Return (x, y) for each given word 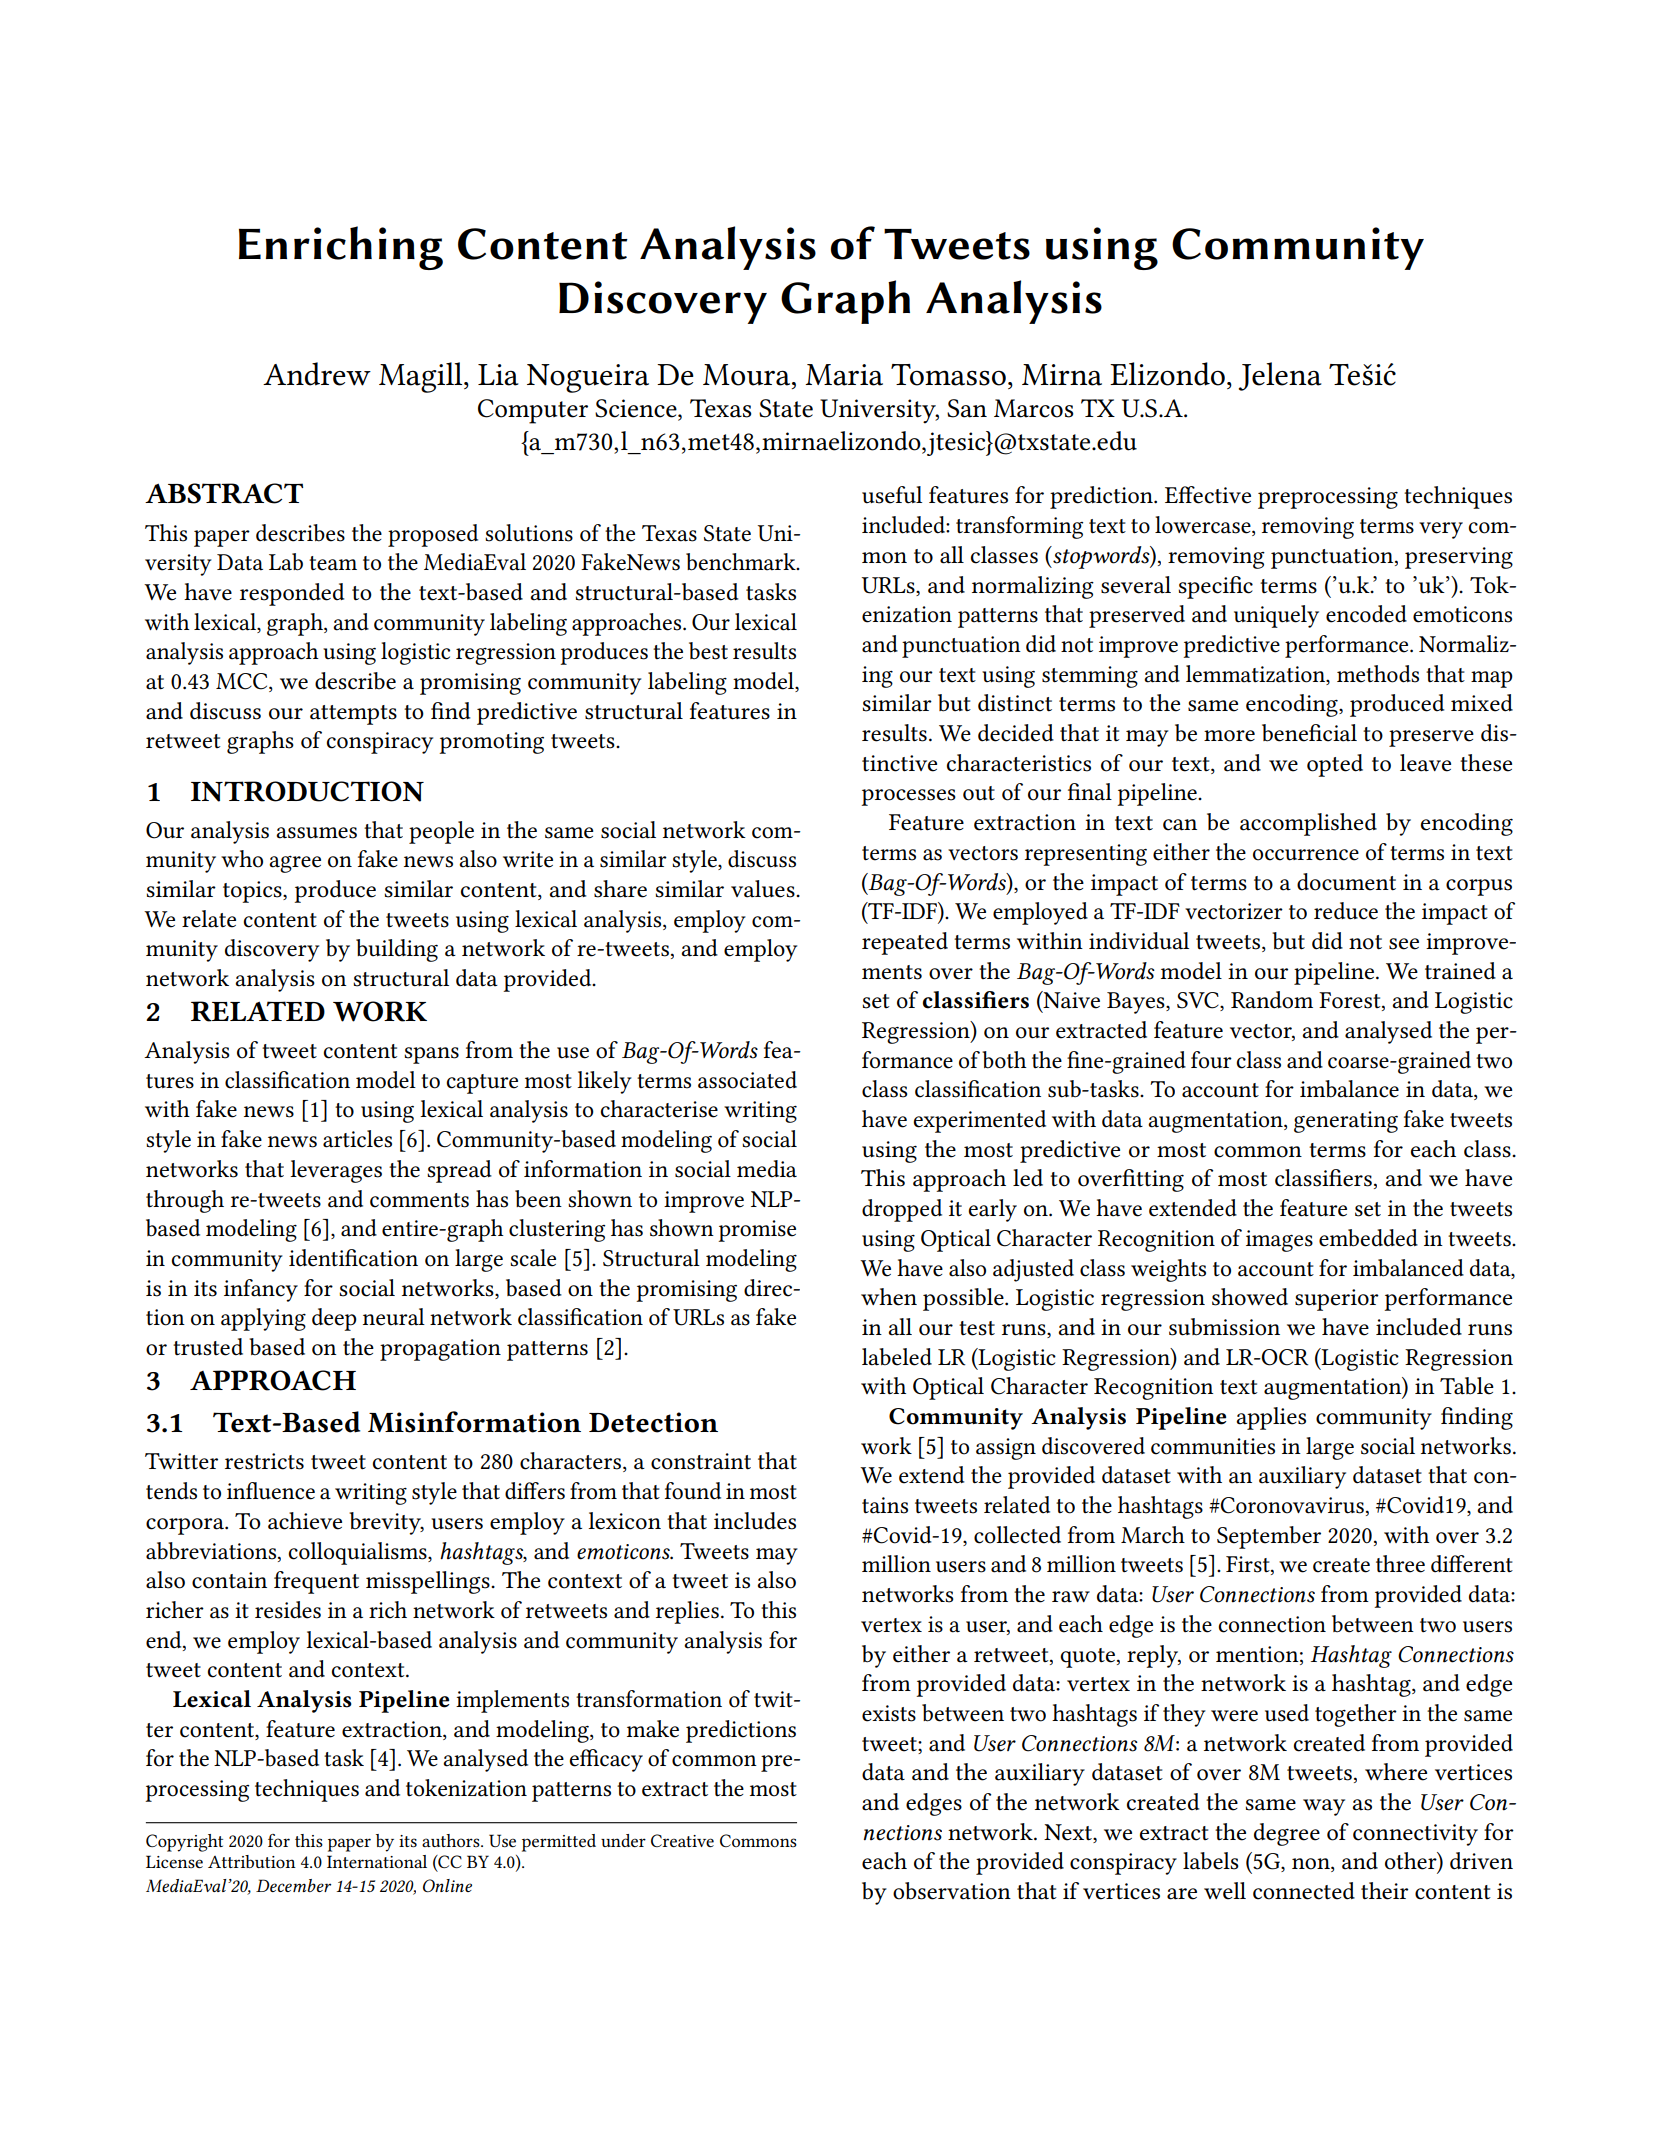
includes (755, 1521)
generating (1346, 1122)
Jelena (1280, 376)
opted (1335, 765)
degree (1287, 1834)
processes (908, 797)
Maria (844, 375)
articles (357, 1139)
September (1269, 1537)
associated (747, 1080)
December (293, 1885)
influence (271, 1491)
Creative (682, 1840)
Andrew (317, 374)
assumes (316, 833)
